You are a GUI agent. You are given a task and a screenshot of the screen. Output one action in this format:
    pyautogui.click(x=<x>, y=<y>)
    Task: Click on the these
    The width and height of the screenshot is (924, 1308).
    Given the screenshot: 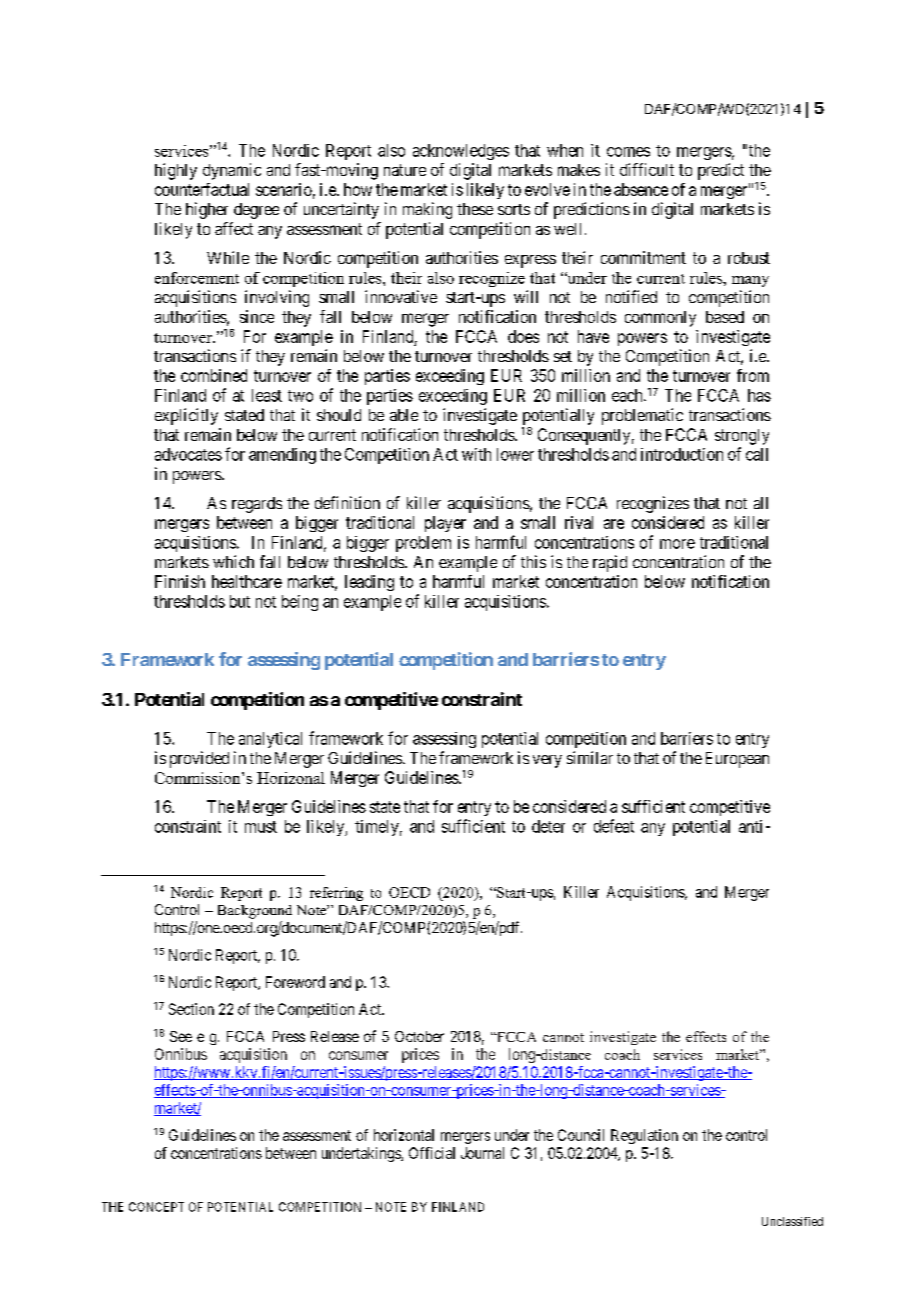 What is the action you would take?
    pyautogui.click(x=475, y=209)
